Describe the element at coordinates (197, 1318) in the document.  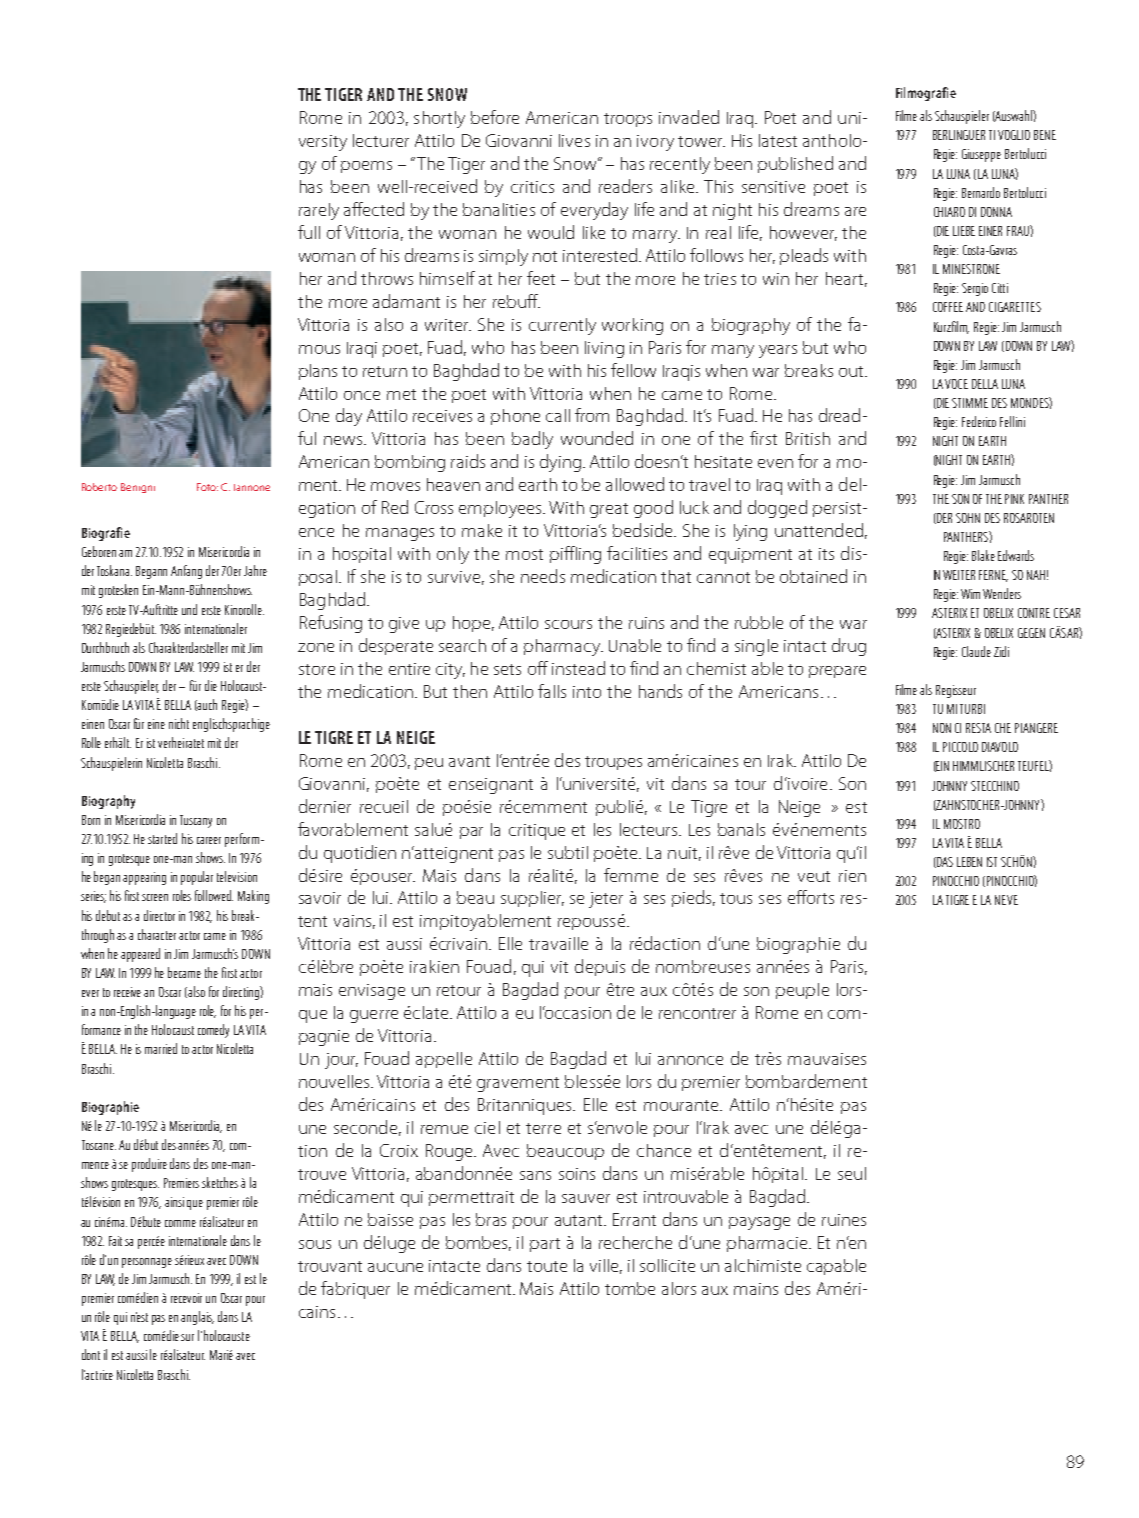
I see `anglais` at that location.
